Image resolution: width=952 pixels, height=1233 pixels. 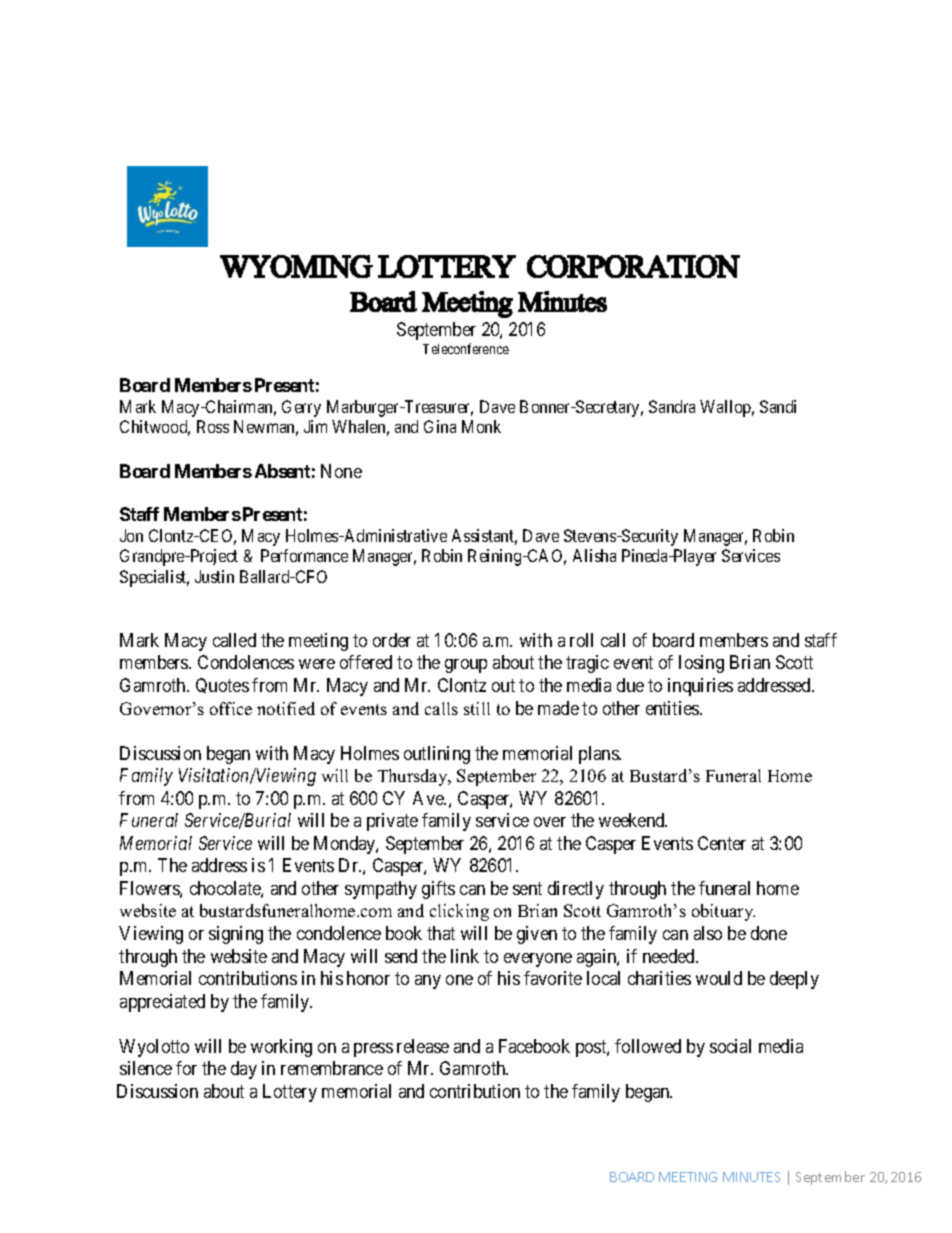 What do you see at coordinates (701, 664) in the document?
I see `losing` at bounding box center [701, 664].
